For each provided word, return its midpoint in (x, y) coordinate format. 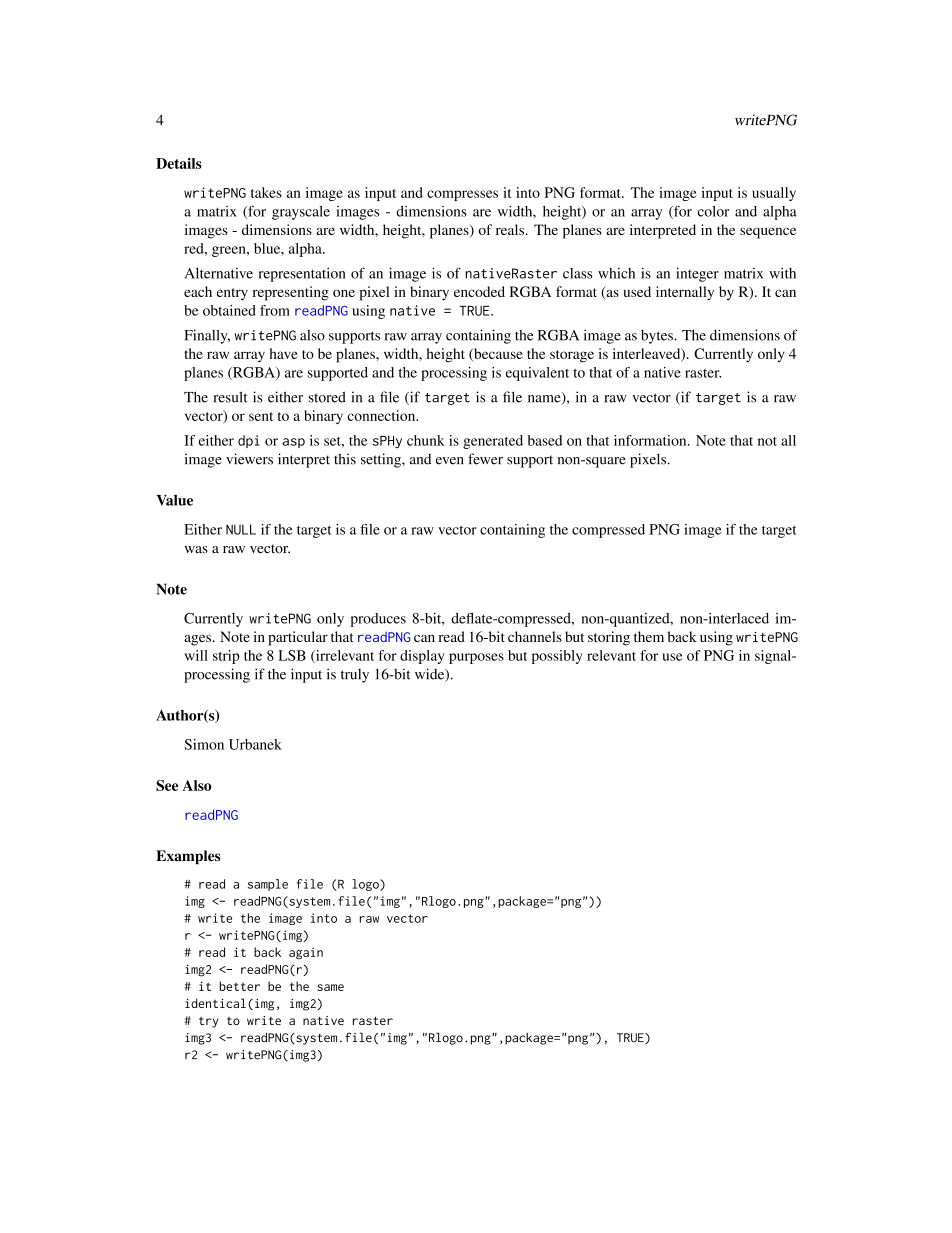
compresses (462, 195)
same (330, 987)
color (713, 211)
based (544, 440)
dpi (249, 441)
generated (493, 442)
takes (266, 192)
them (649, 636)
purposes (476, 658)
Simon (204, 744)
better (239, 986)
